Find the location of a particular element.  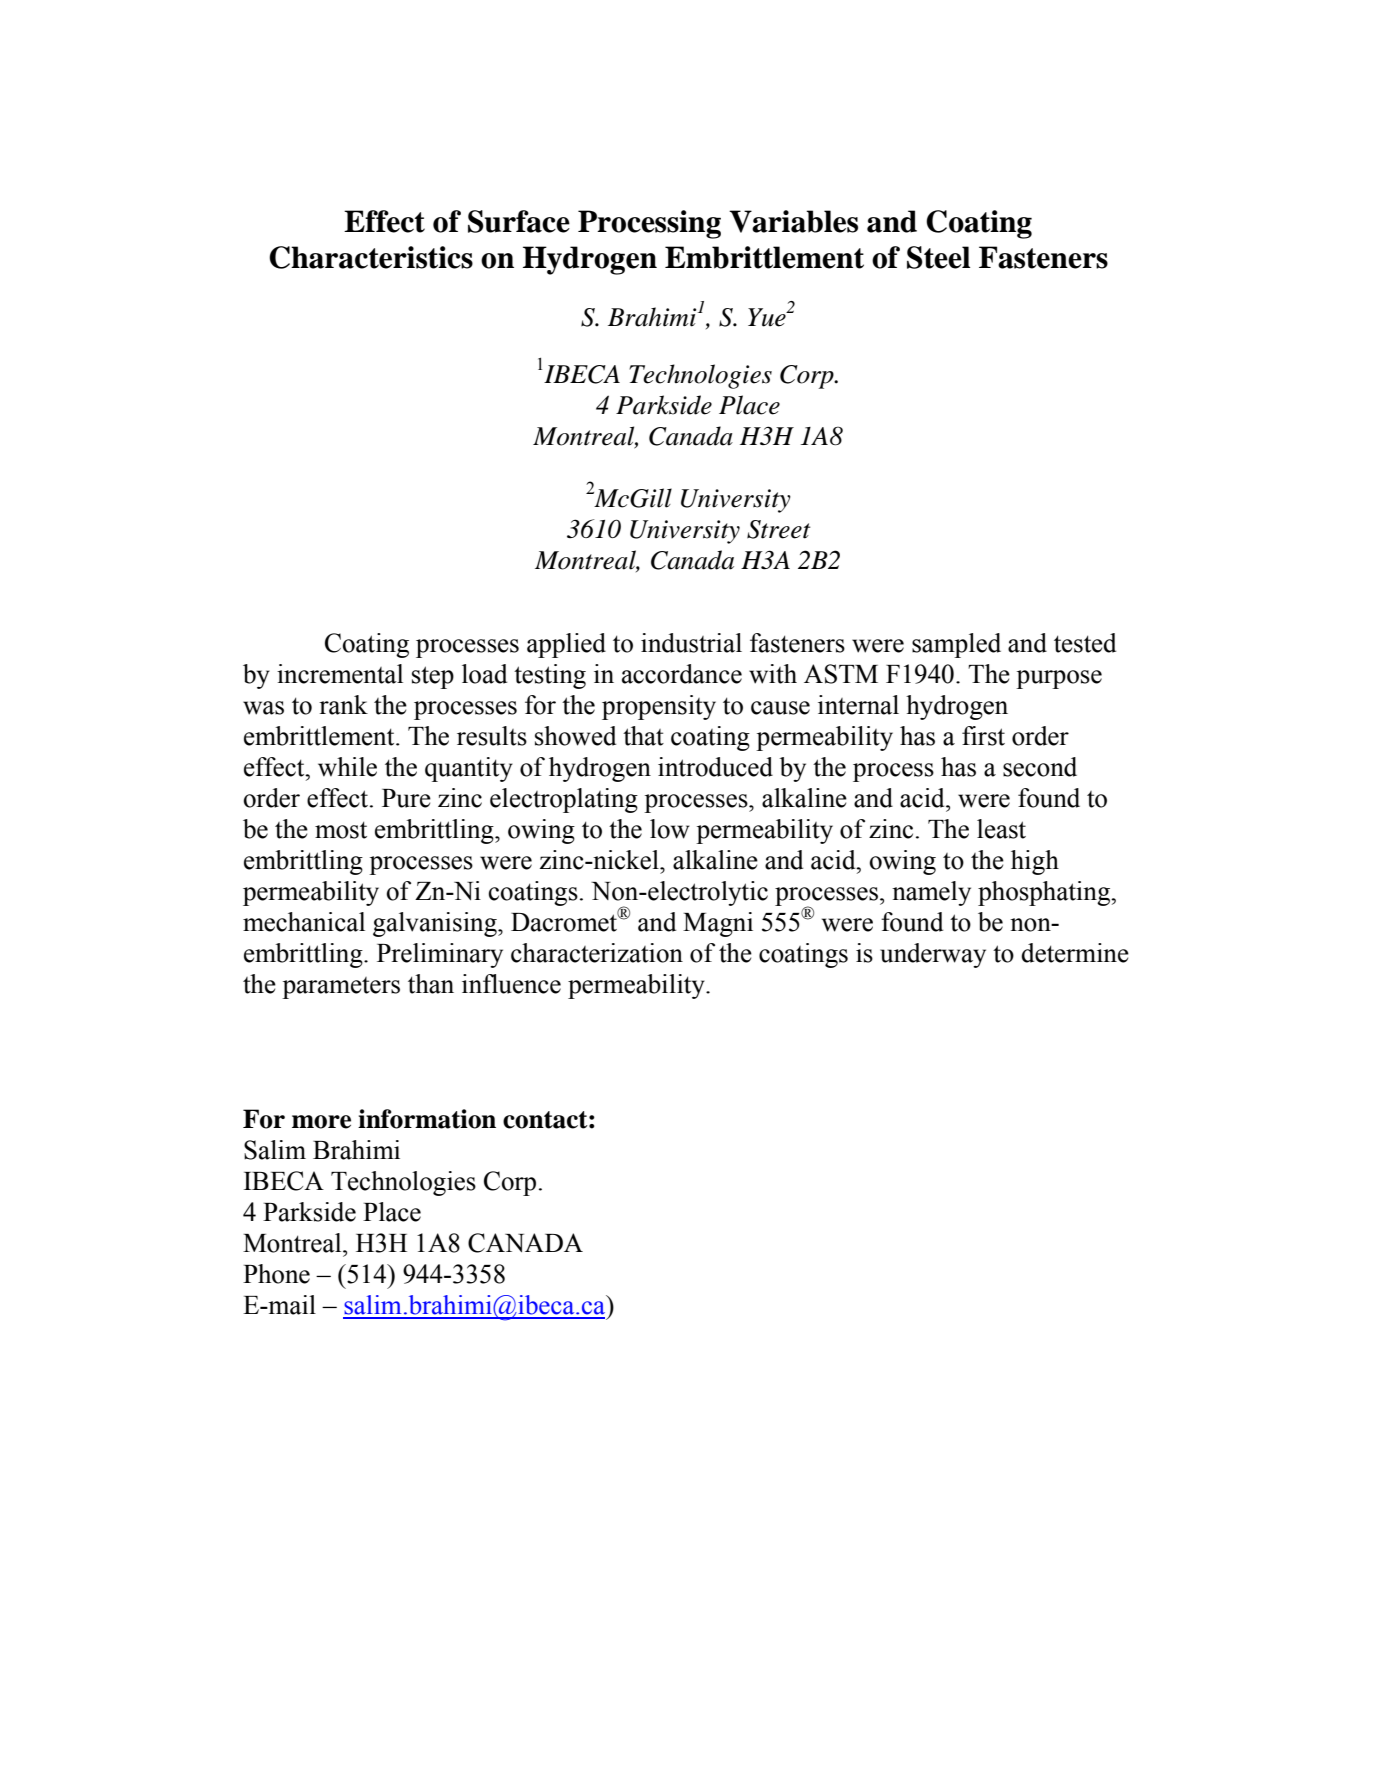

information is located at coordinates (427, 1119).
